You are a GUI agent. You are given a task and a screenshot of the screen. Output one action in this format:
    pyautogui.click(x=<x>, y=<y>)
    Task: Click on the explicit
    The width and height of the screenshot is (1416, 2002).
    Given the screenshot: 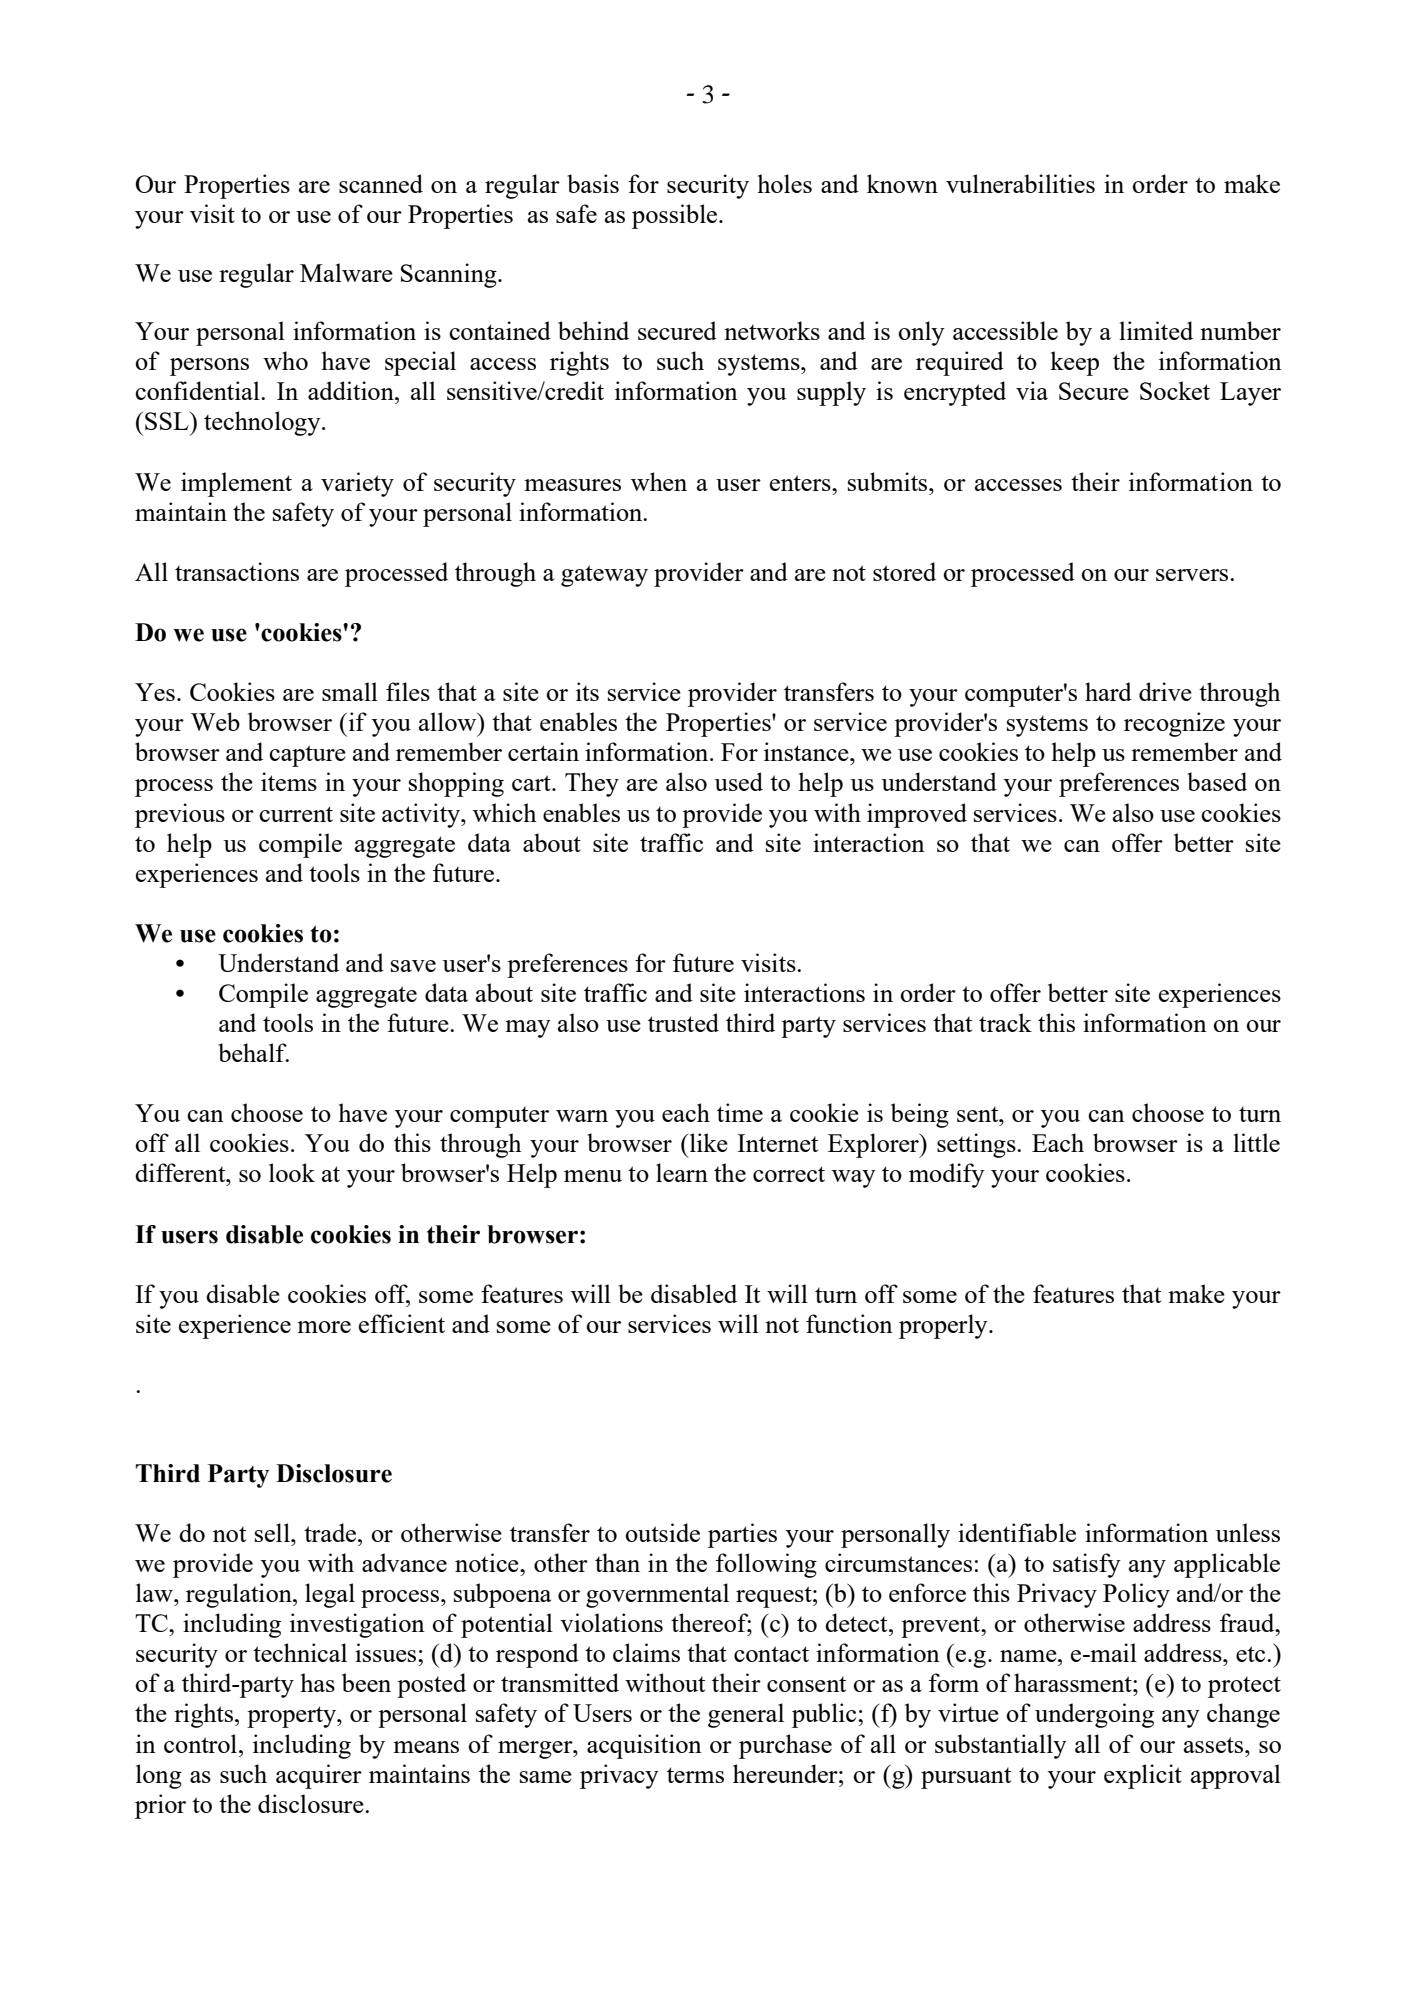 What is the action you would take?
    pyautogui.click(x=1143, y=1776)
